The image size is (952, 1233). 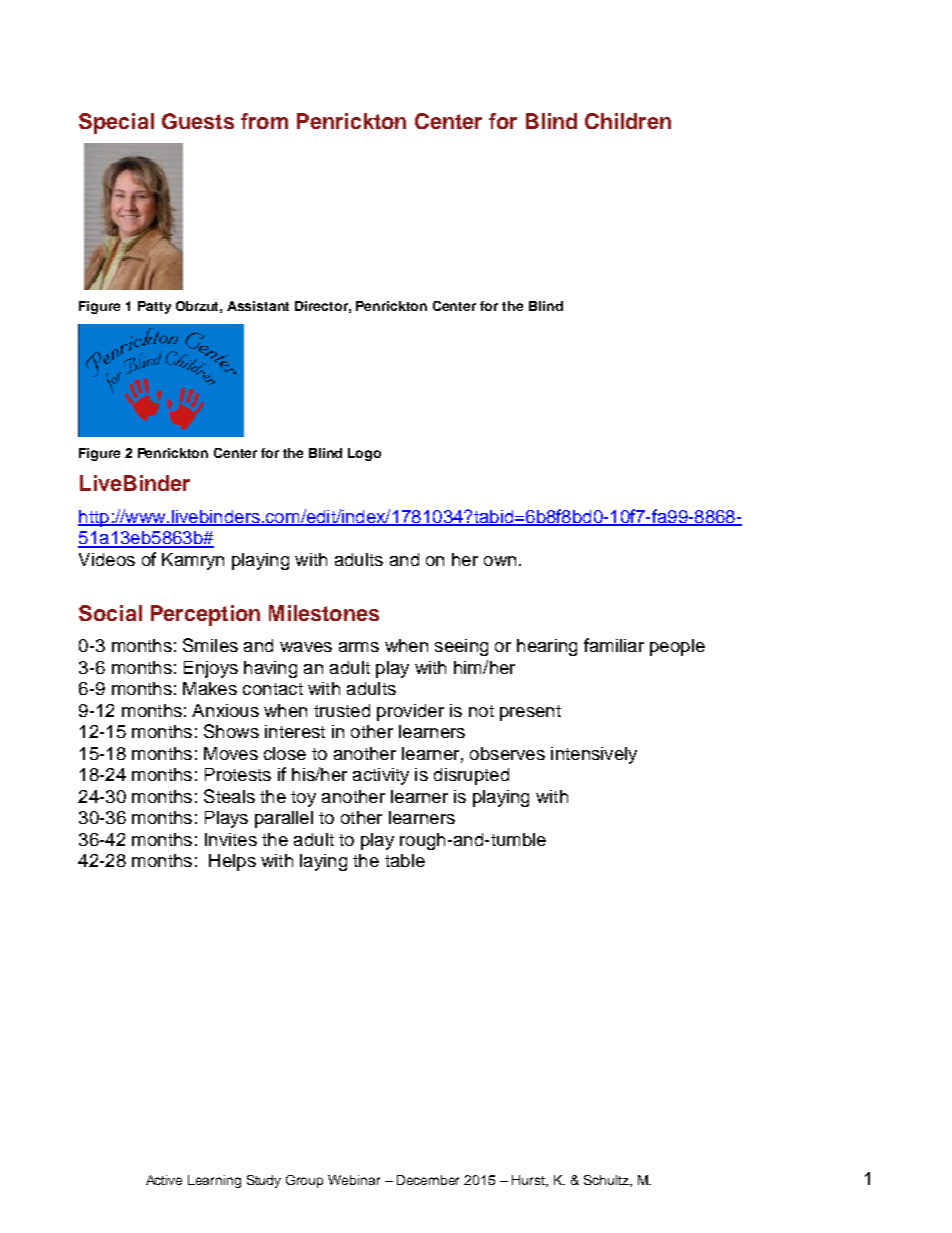 I want to click on Children, so click(x=628, y=121).
